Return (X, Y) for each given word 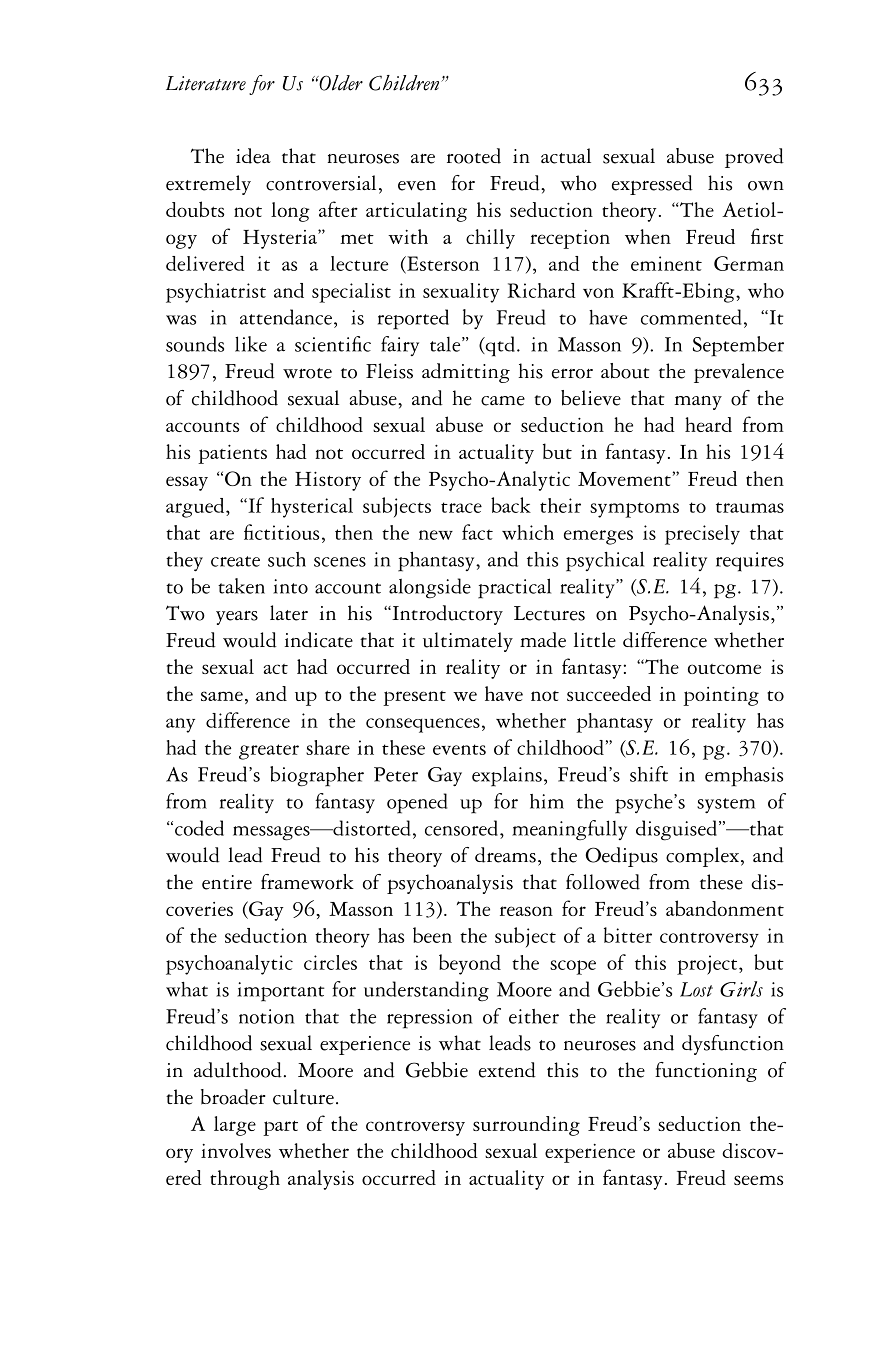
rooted (474, 156)
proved (754, 158)
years (237, 618)
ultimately (468, 642)
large (235, 1126)
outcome (724, 669)
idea (253, 156)
